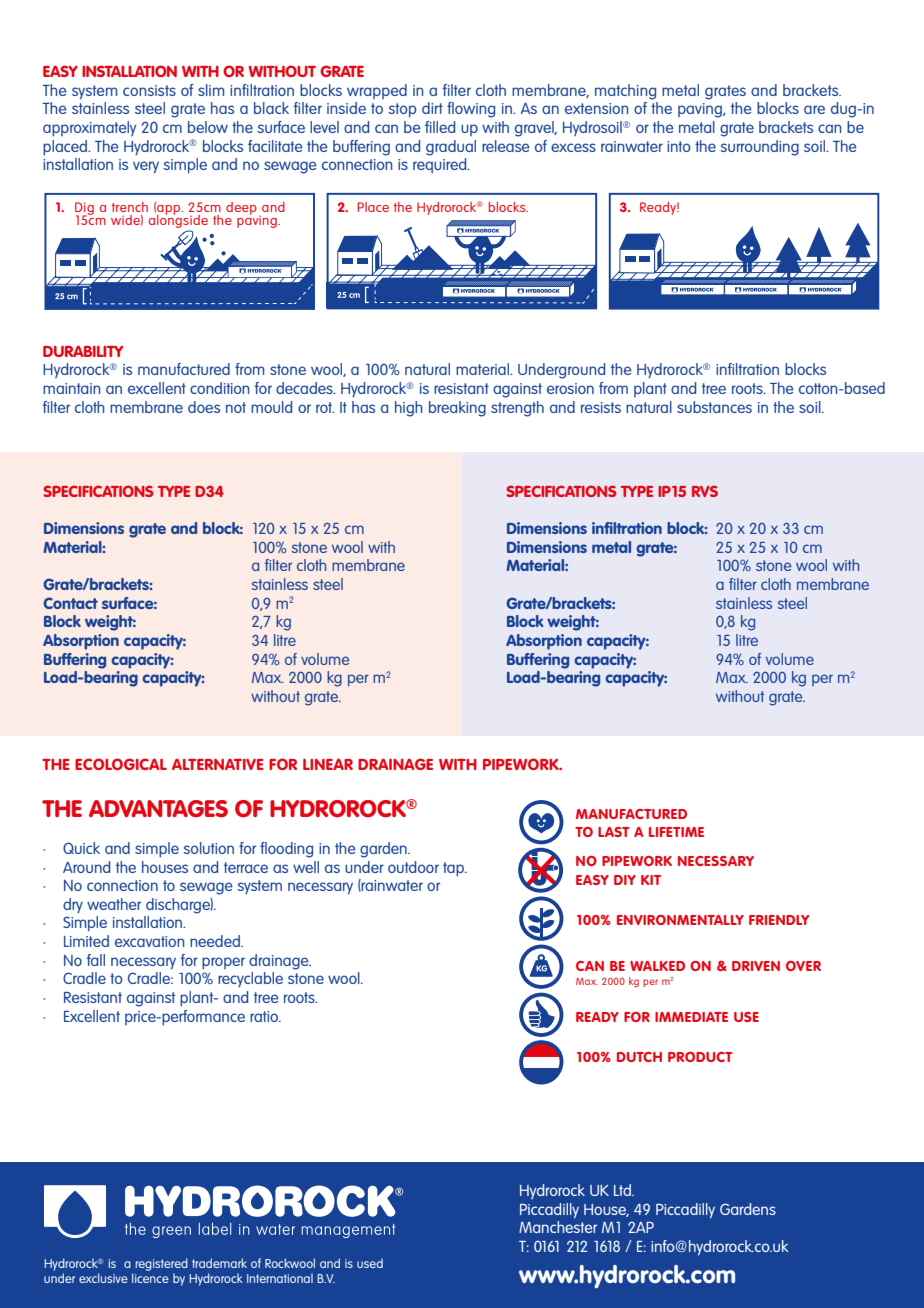 The height and width of the document is (1308, 924). I want to click on registered, so click(161, 1264).
